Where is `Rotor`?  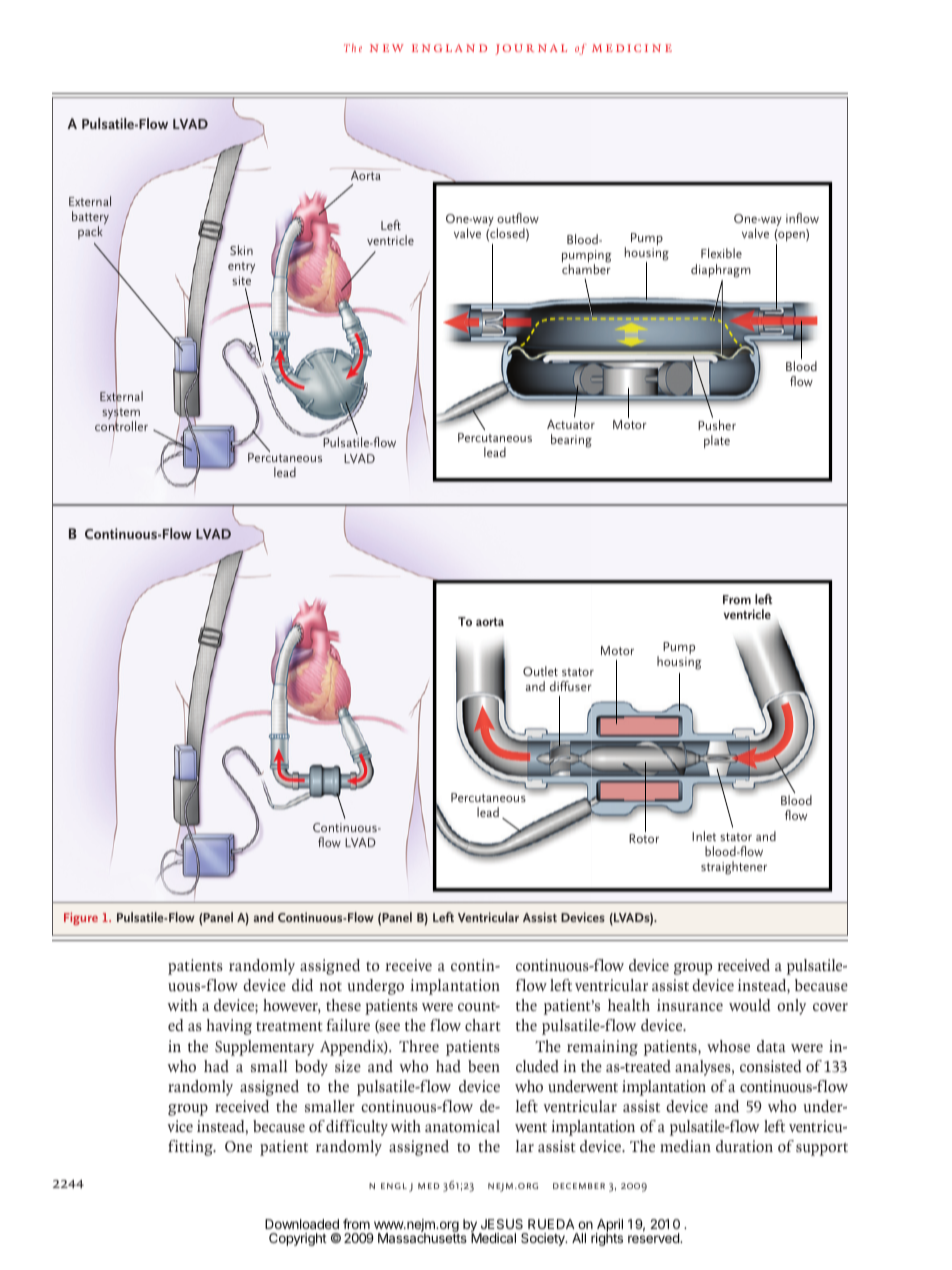
Rotor is located at coordinates (644, 838).
